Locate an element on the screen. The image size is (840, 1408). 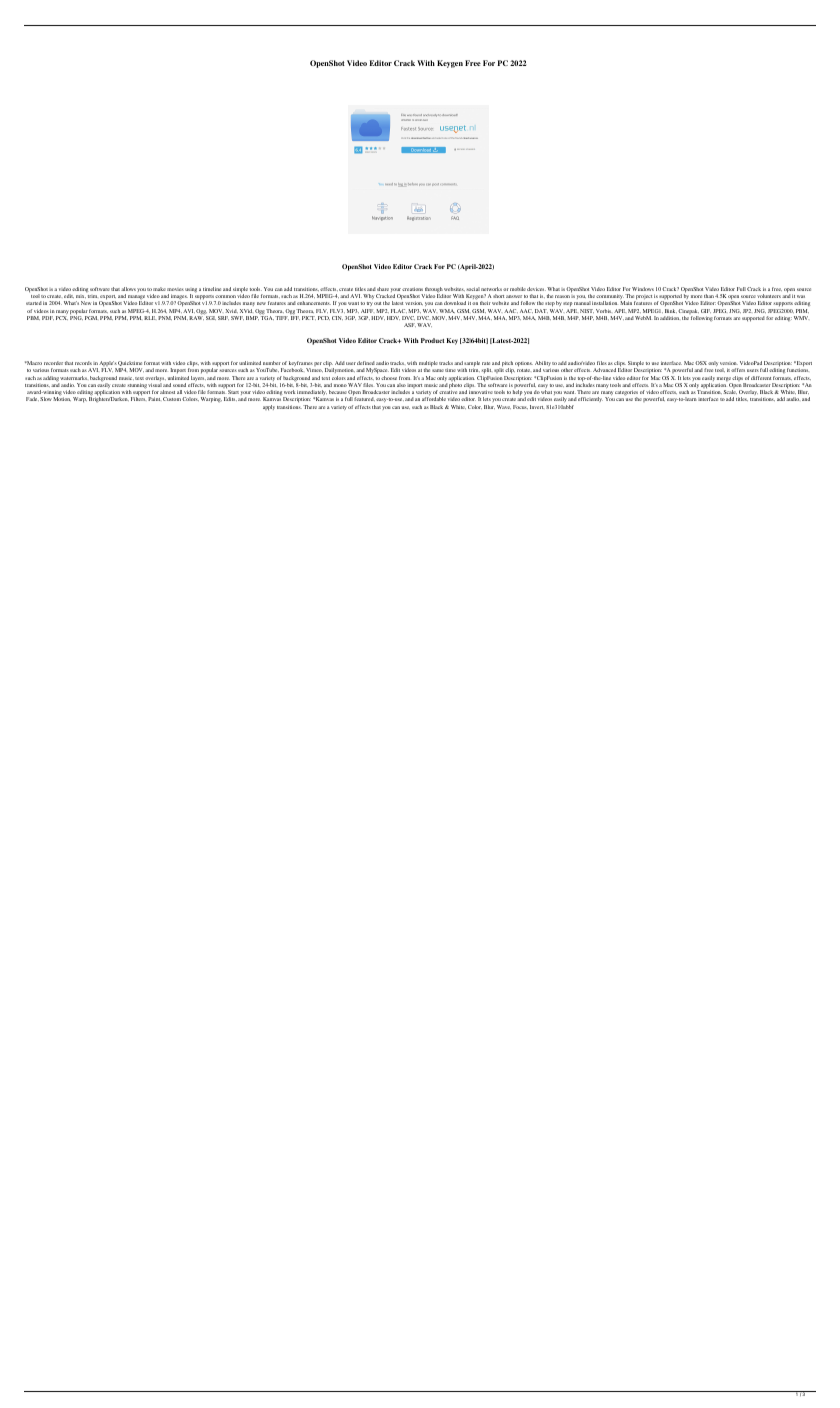
Product is located at coordinates (432, 340).
